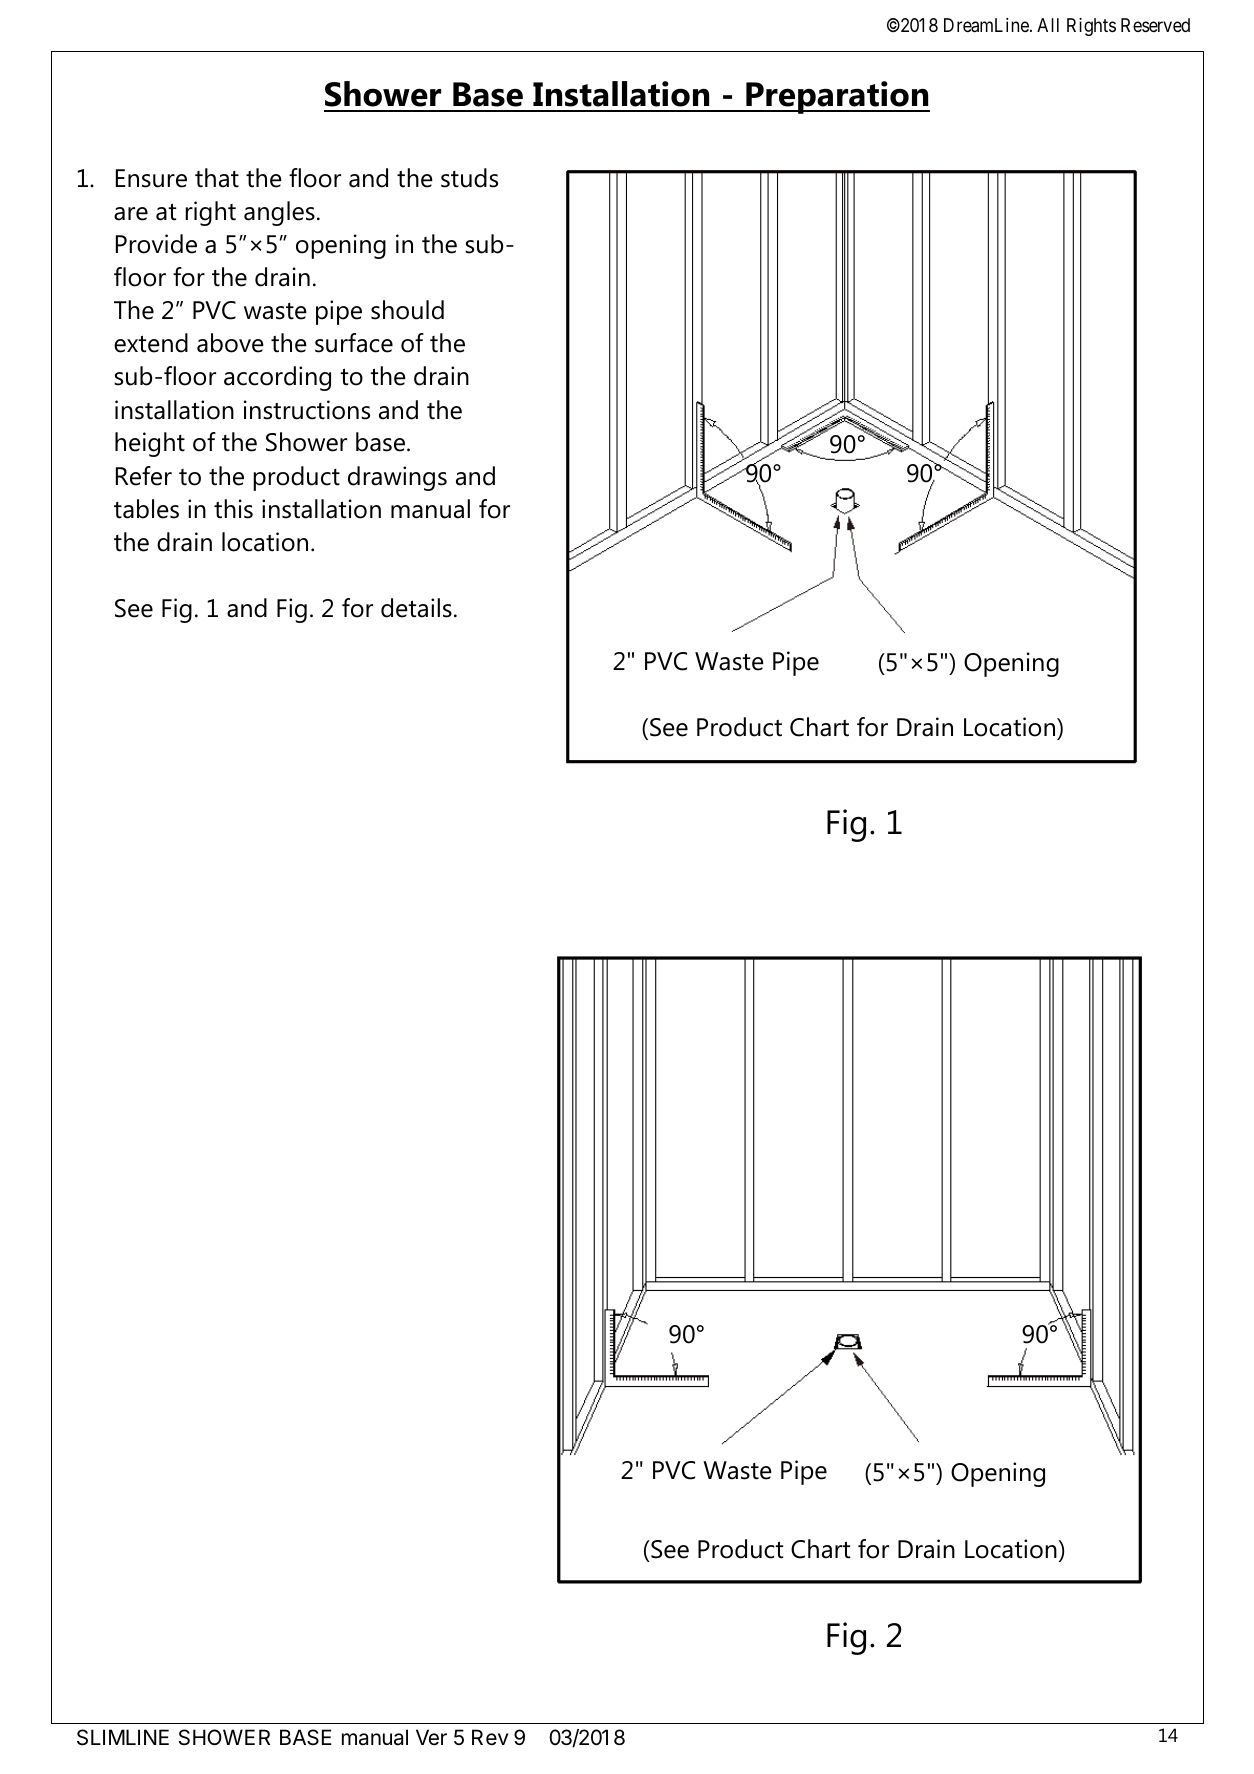 Image resolution: width=1254 pixels, height=1774 pixels. Describe the element at coordinates (837, 97) in the screenshot. I see `Preparation` at that location.
